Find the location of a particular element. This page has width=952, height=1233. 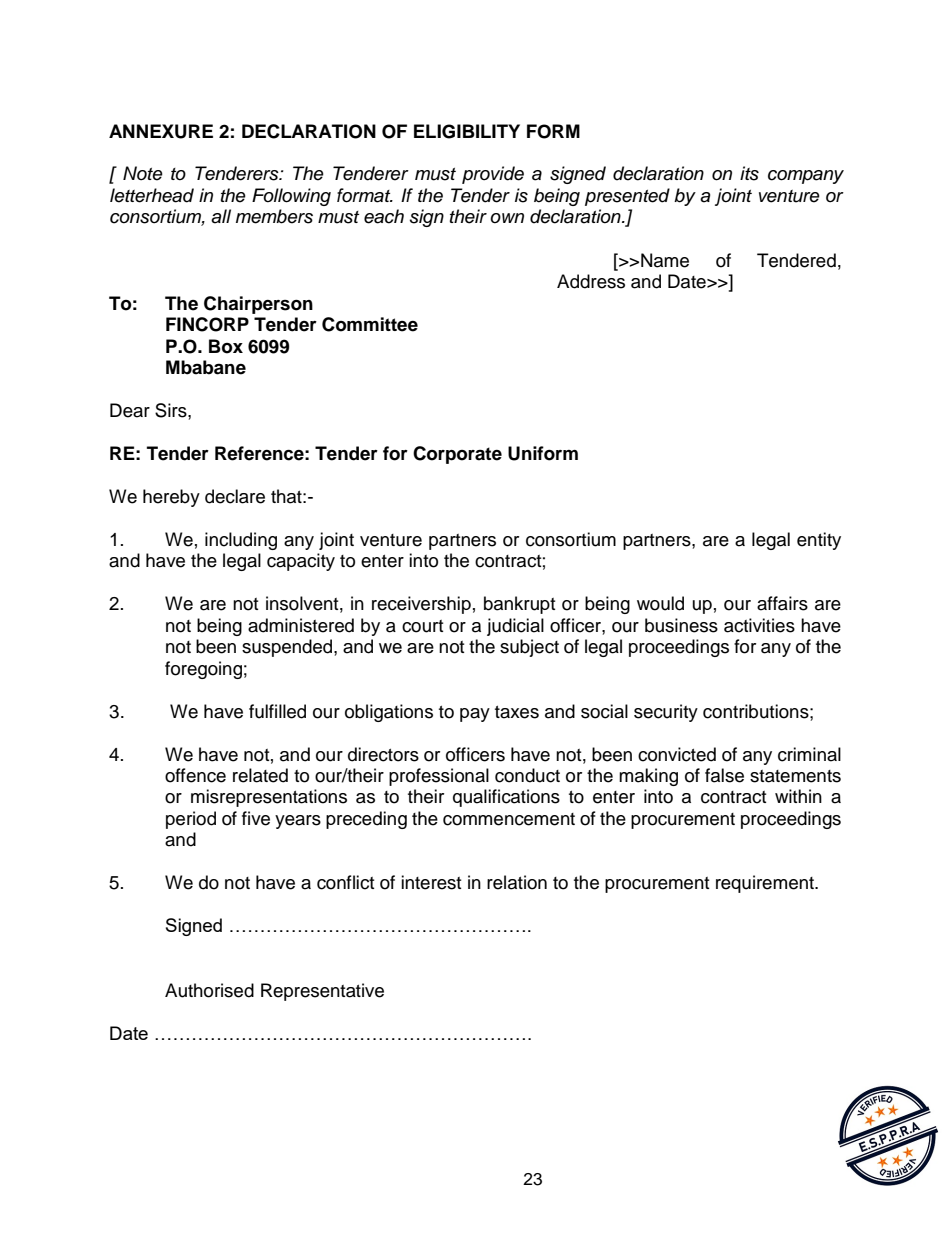

Note is located at coordinates (143, 173).
